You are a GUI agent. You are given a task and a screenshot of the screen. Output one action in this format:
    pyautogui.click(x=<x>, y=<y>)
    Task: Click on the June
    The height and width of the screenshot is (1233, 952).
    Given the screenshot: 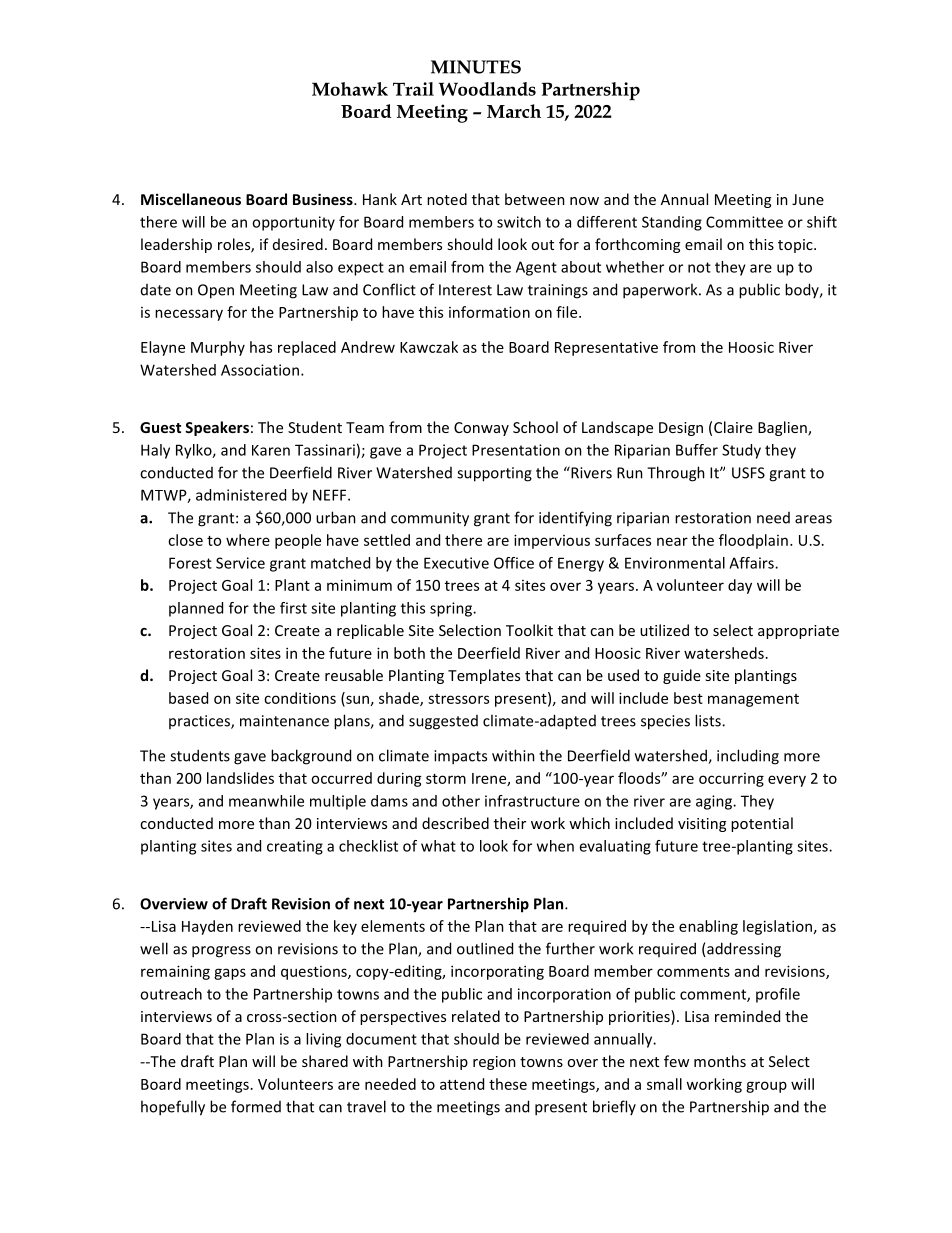 What is the action you would take?
    pyautogui.click(x=808, y=199)
